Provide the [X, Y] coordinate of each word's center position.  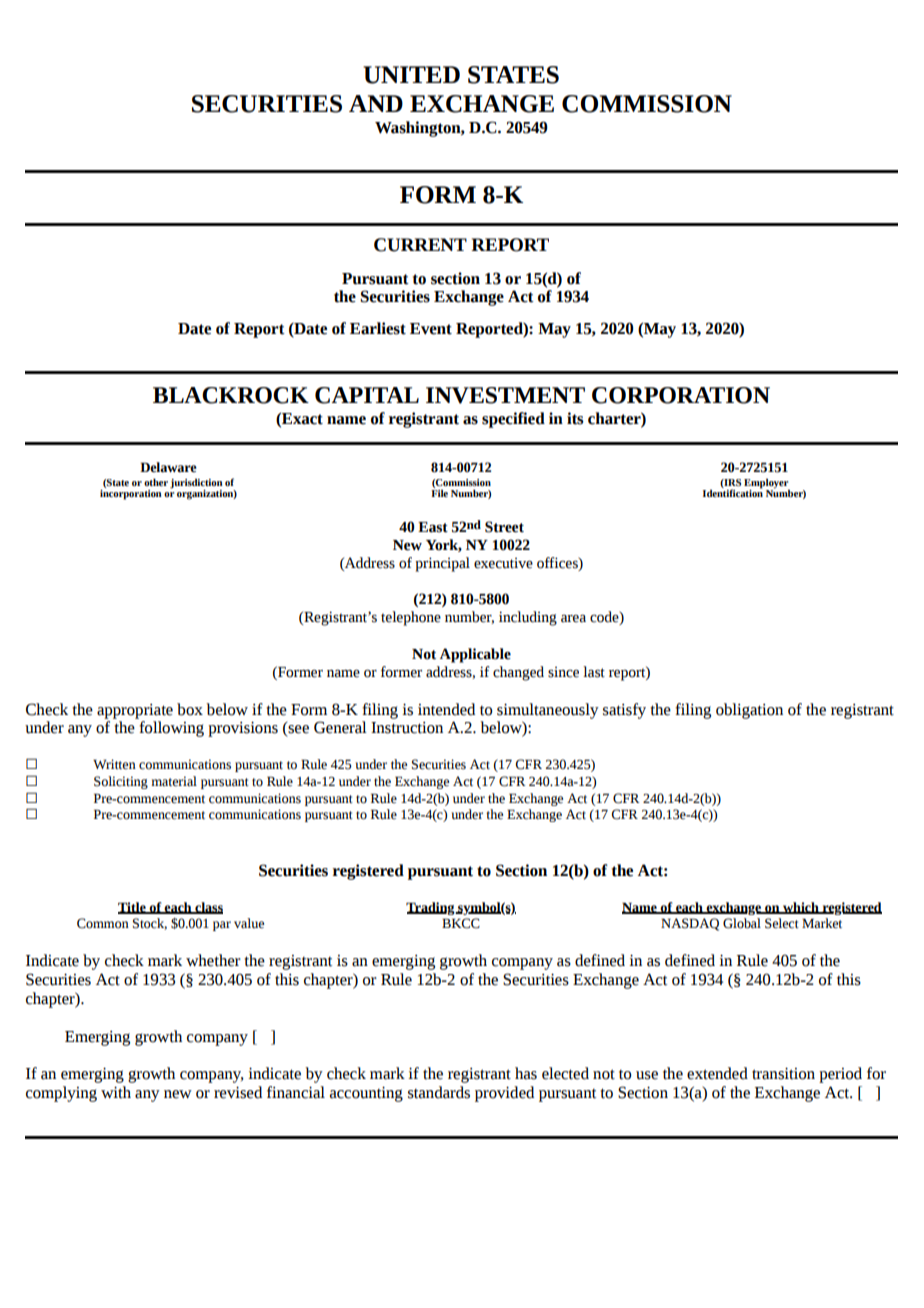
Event [431, 329]
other [156, 482]
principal [442, 564]
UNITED [411, 75]
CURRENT [420, 245]
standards [439, 1092]
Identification [733, 492]
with [116, 1092]
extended [717, 1073]
